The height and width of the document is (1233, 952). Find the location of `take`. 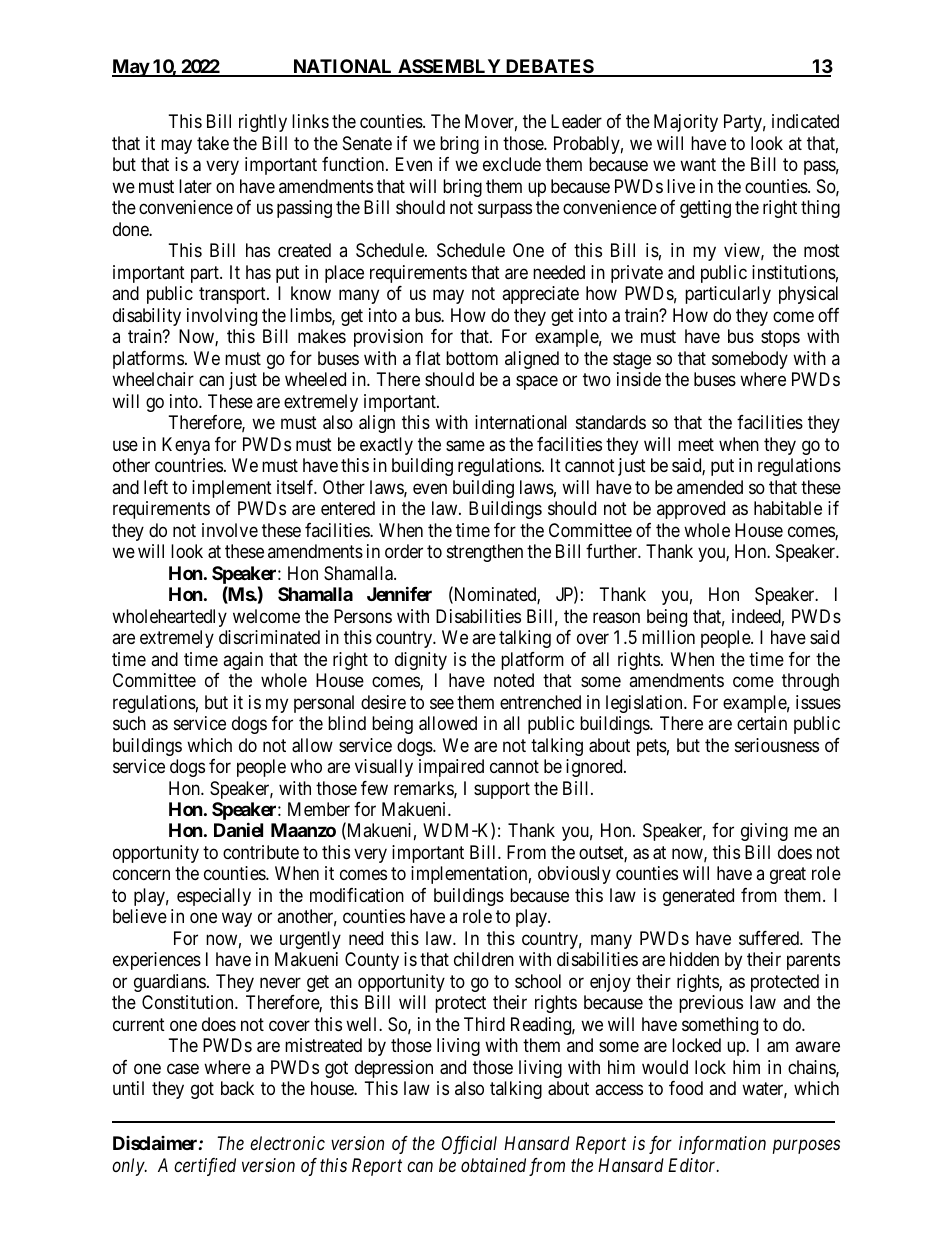

take is located at coordinates (213, 143).
